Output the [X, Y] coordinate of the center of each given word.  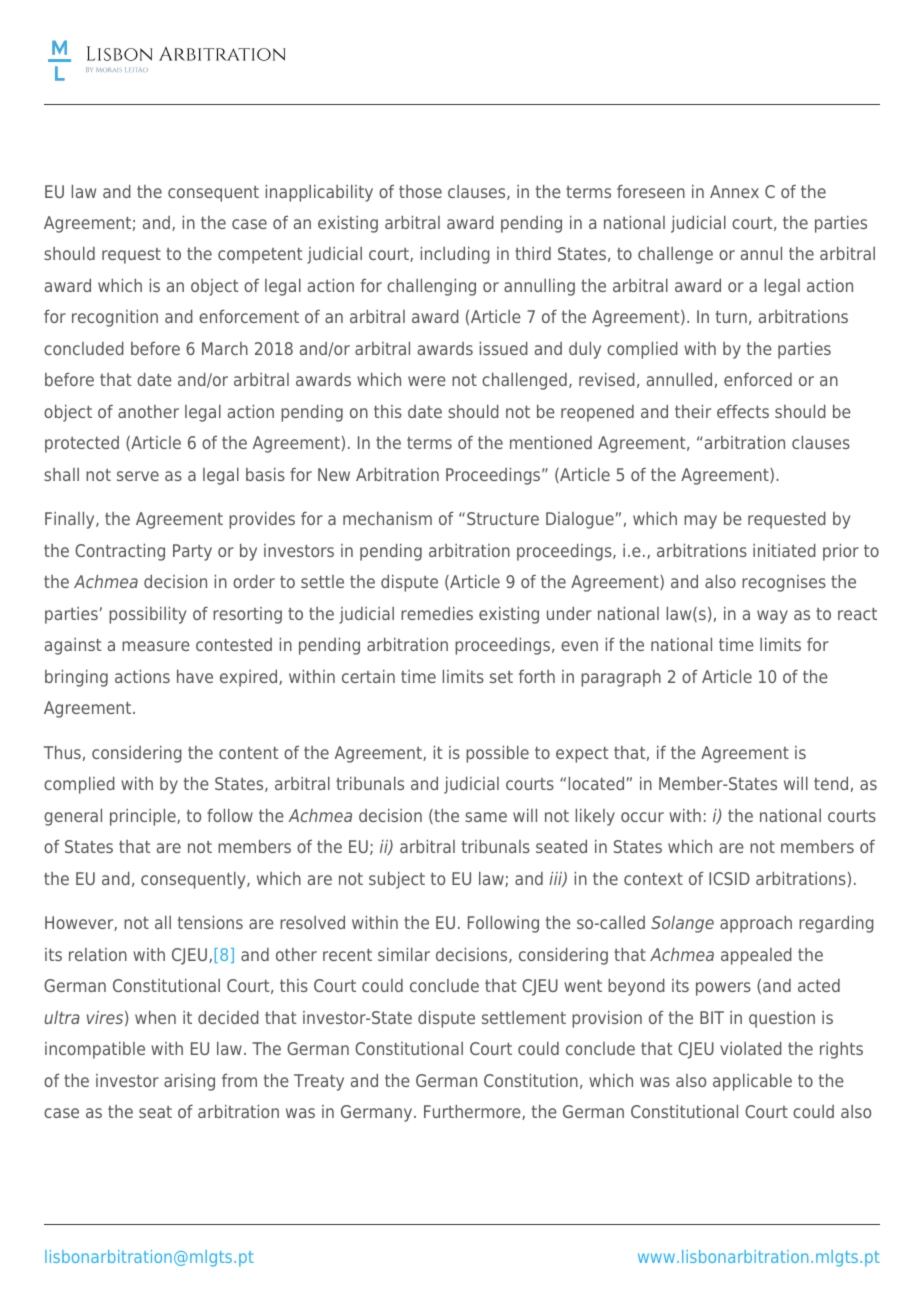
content [249, 753]
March [225, 348]
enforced [758, 379]
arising [189, 1082]
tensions [210, 922]
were [427, 381]
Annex [734, 191]
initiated [784, 550]
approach [756, 924]
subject [397, 880]
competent [260, 256]
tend [831, 783]
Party [192, 552]
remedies [437, 613]
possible [497, 754]
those [420, 191]
